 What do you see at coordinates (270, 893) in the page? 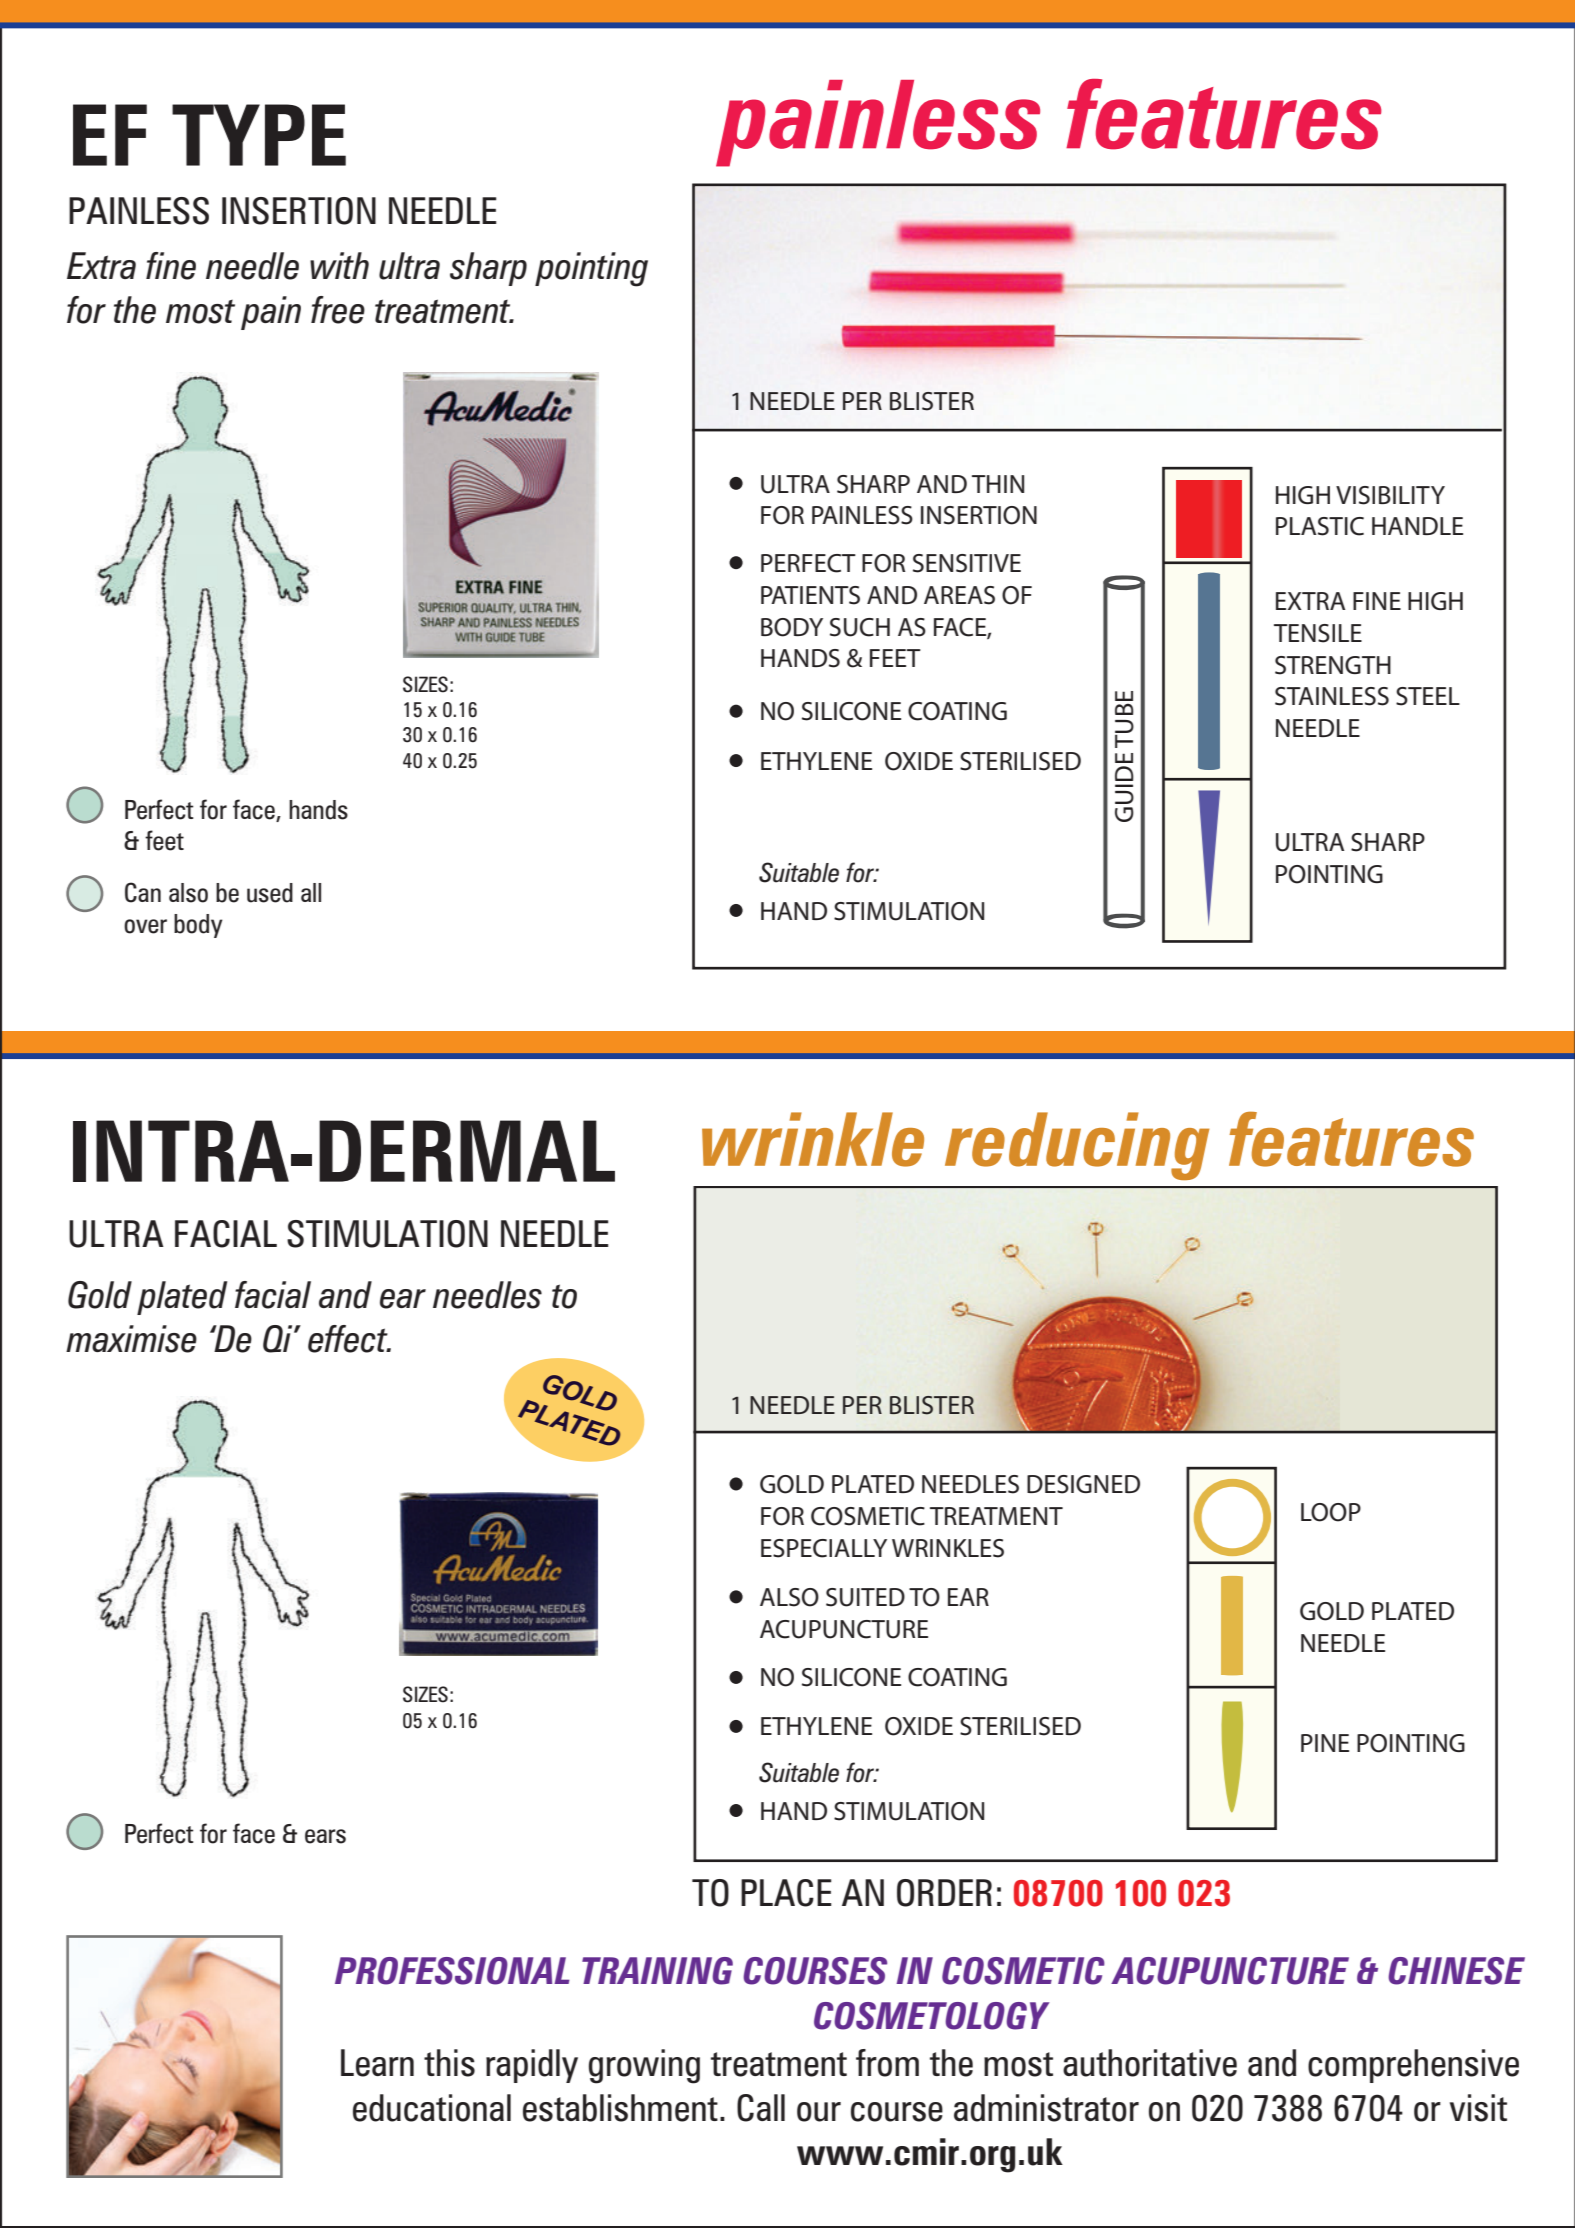
I see `used` at bounding box center [270, 893].
